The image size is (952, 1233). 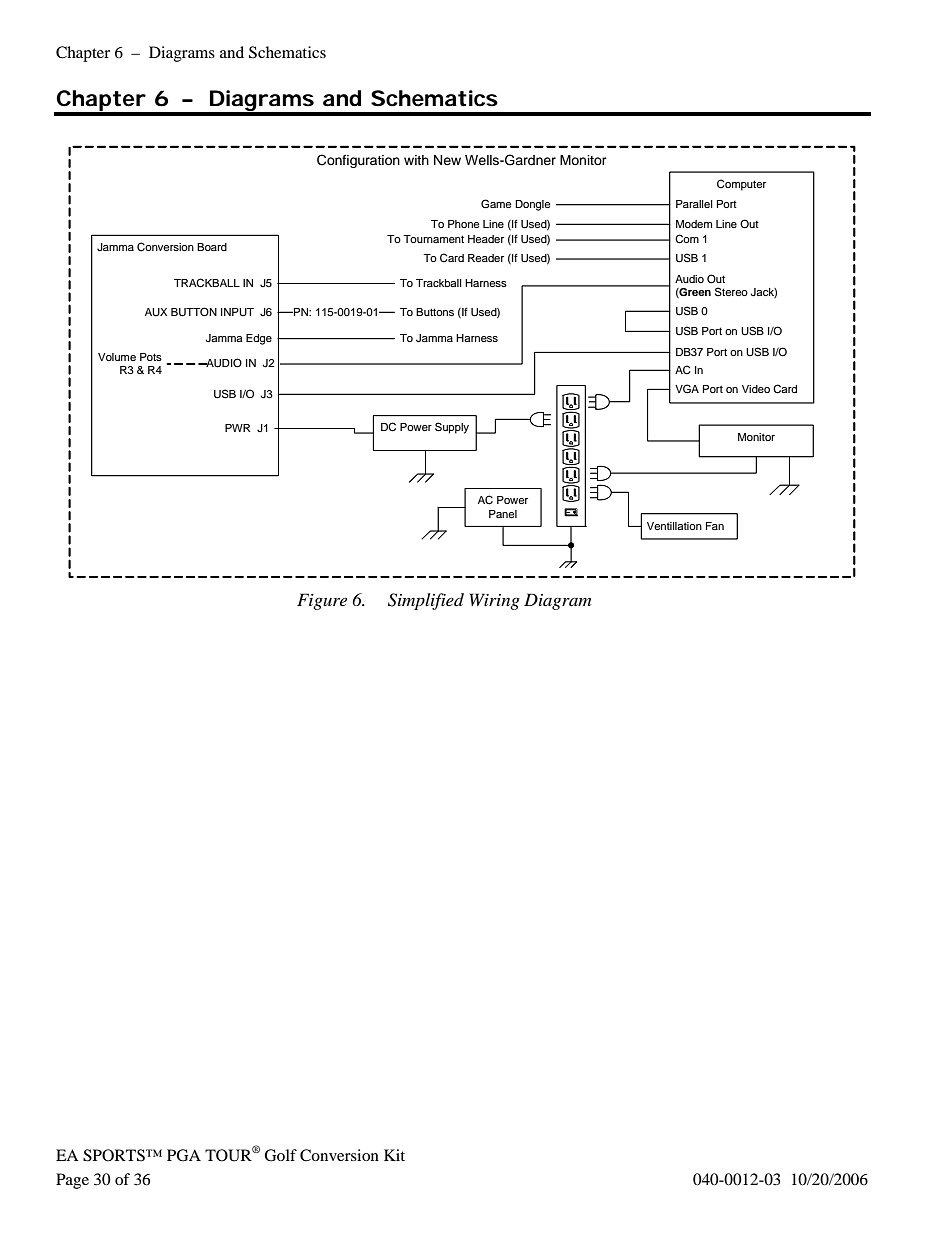 I want to click on Golf, so click(x=280, y=1155).
